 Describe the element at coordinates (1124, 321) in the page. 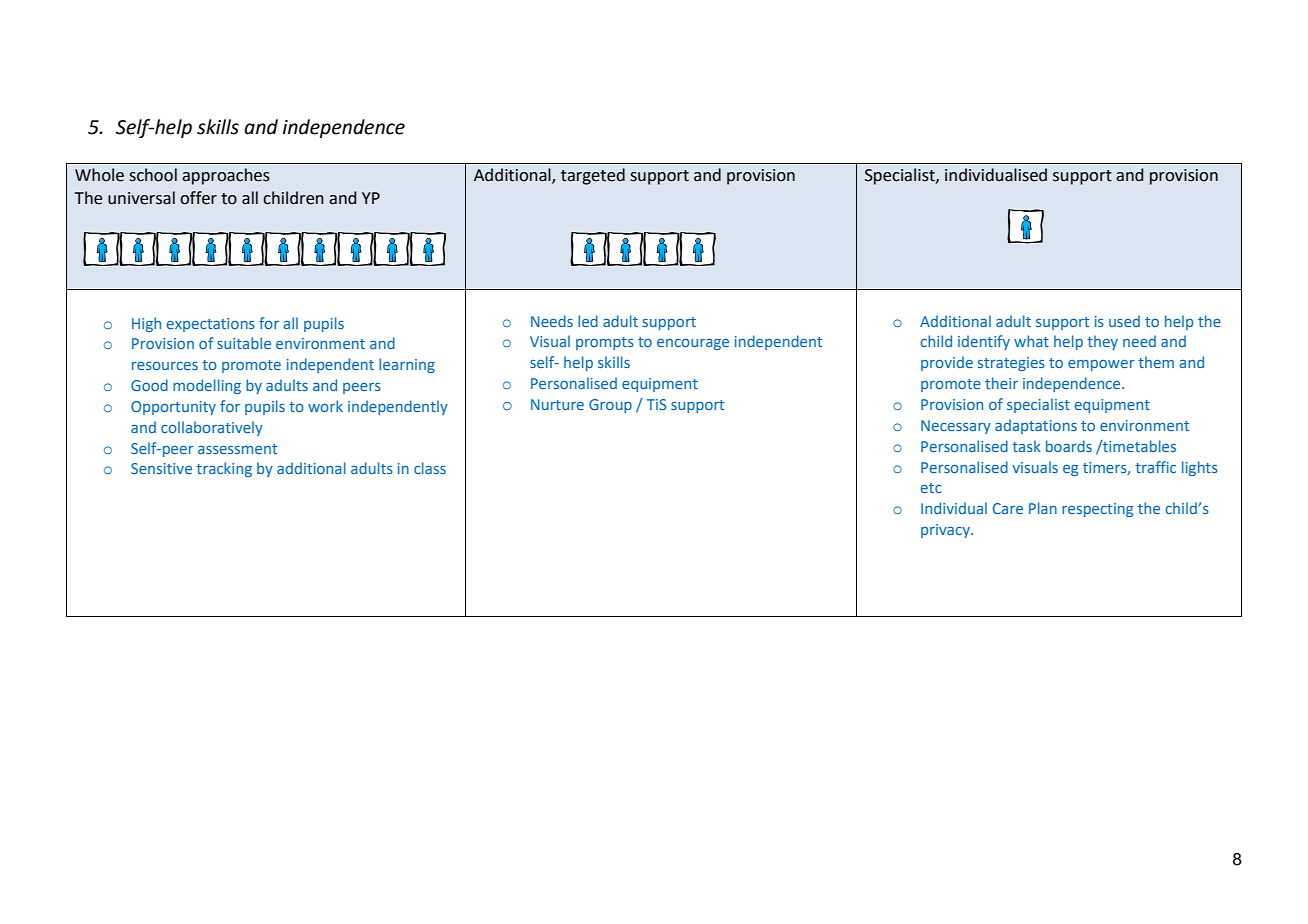

I see `used` at that location.
